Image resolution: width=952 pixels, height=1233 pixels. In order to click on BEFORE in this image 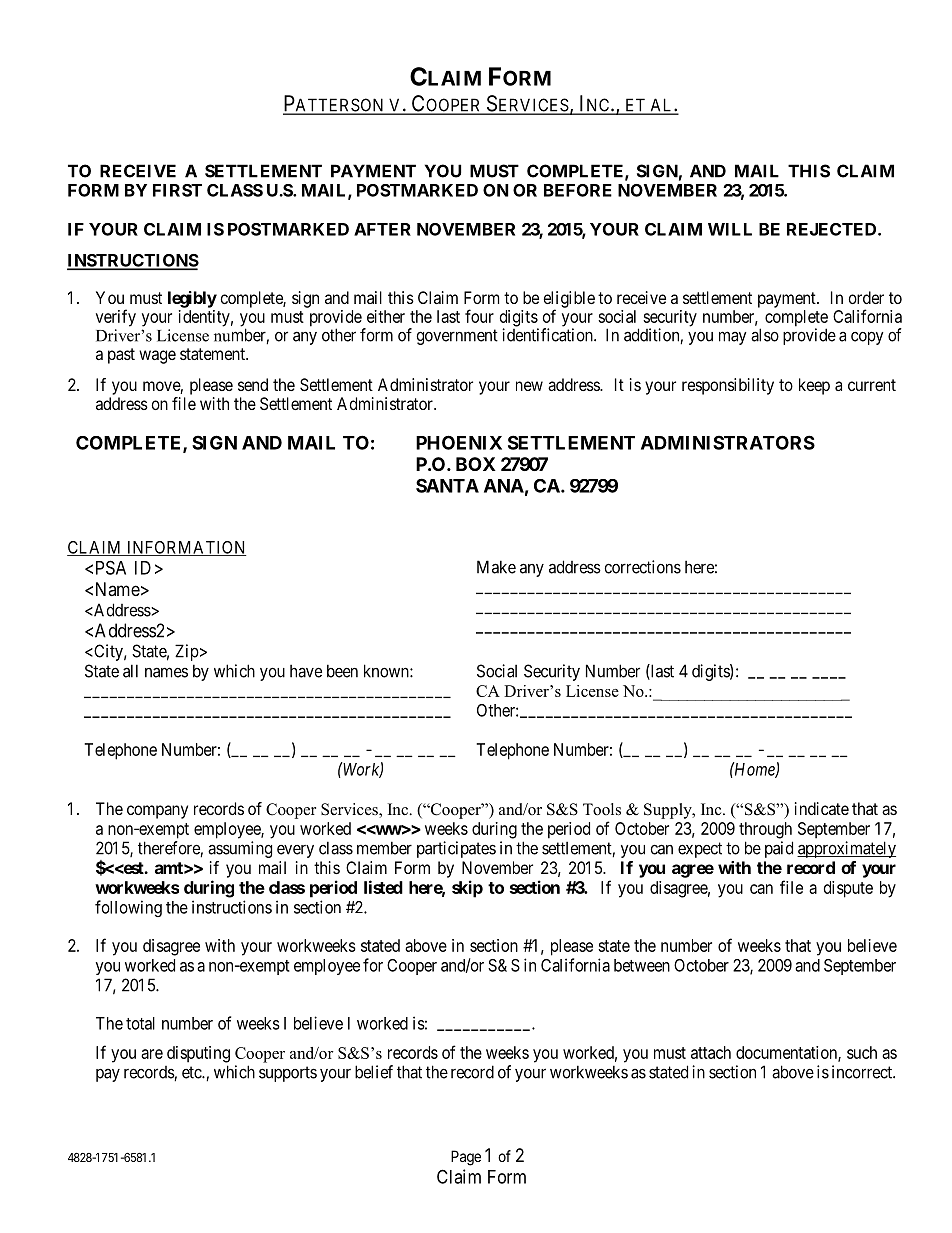, I will do `click(578, 190)`.
